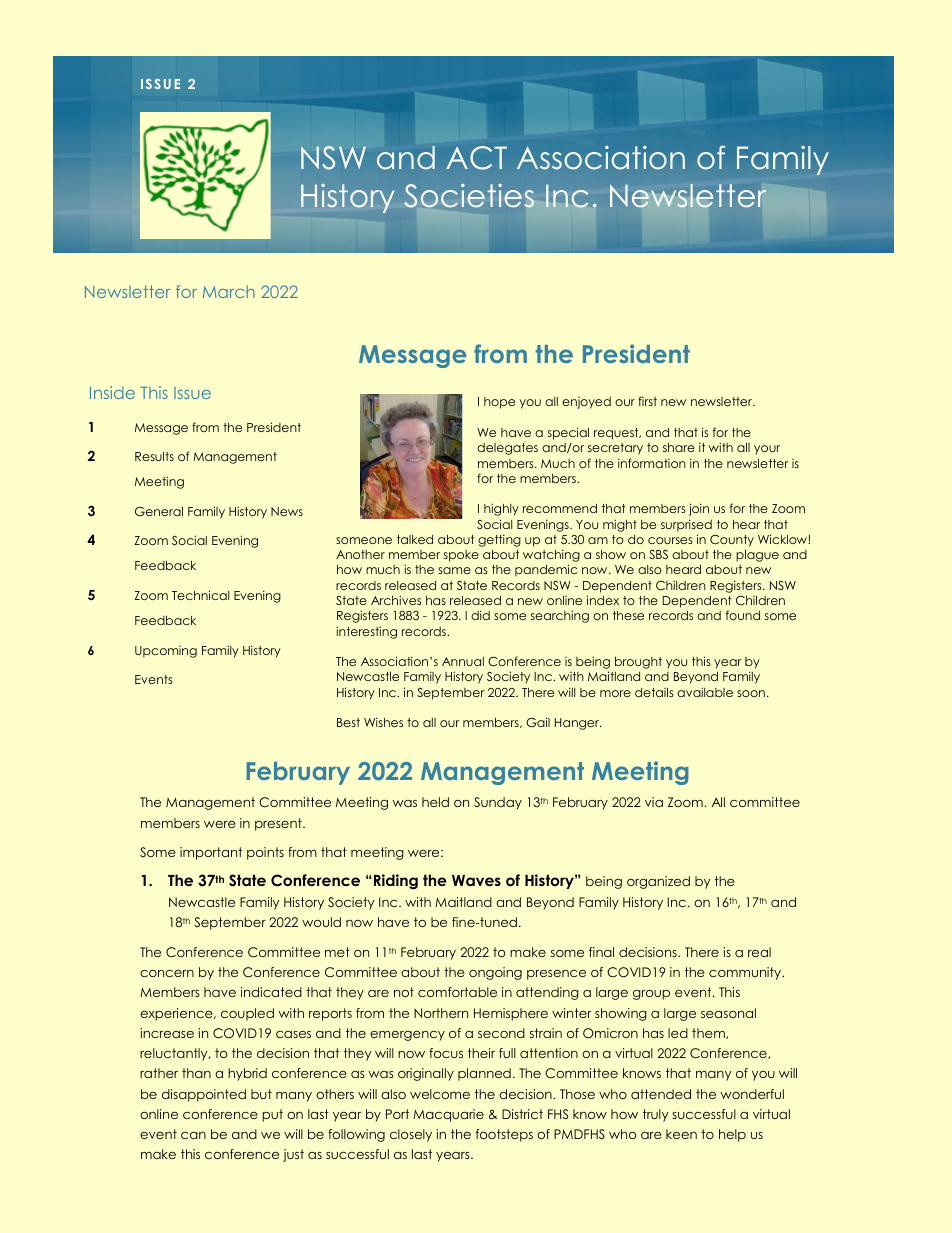 This document has height=1233, width=952. Describe the element at coordinates (469, 196) in the document. I see `Societies` at that location.
